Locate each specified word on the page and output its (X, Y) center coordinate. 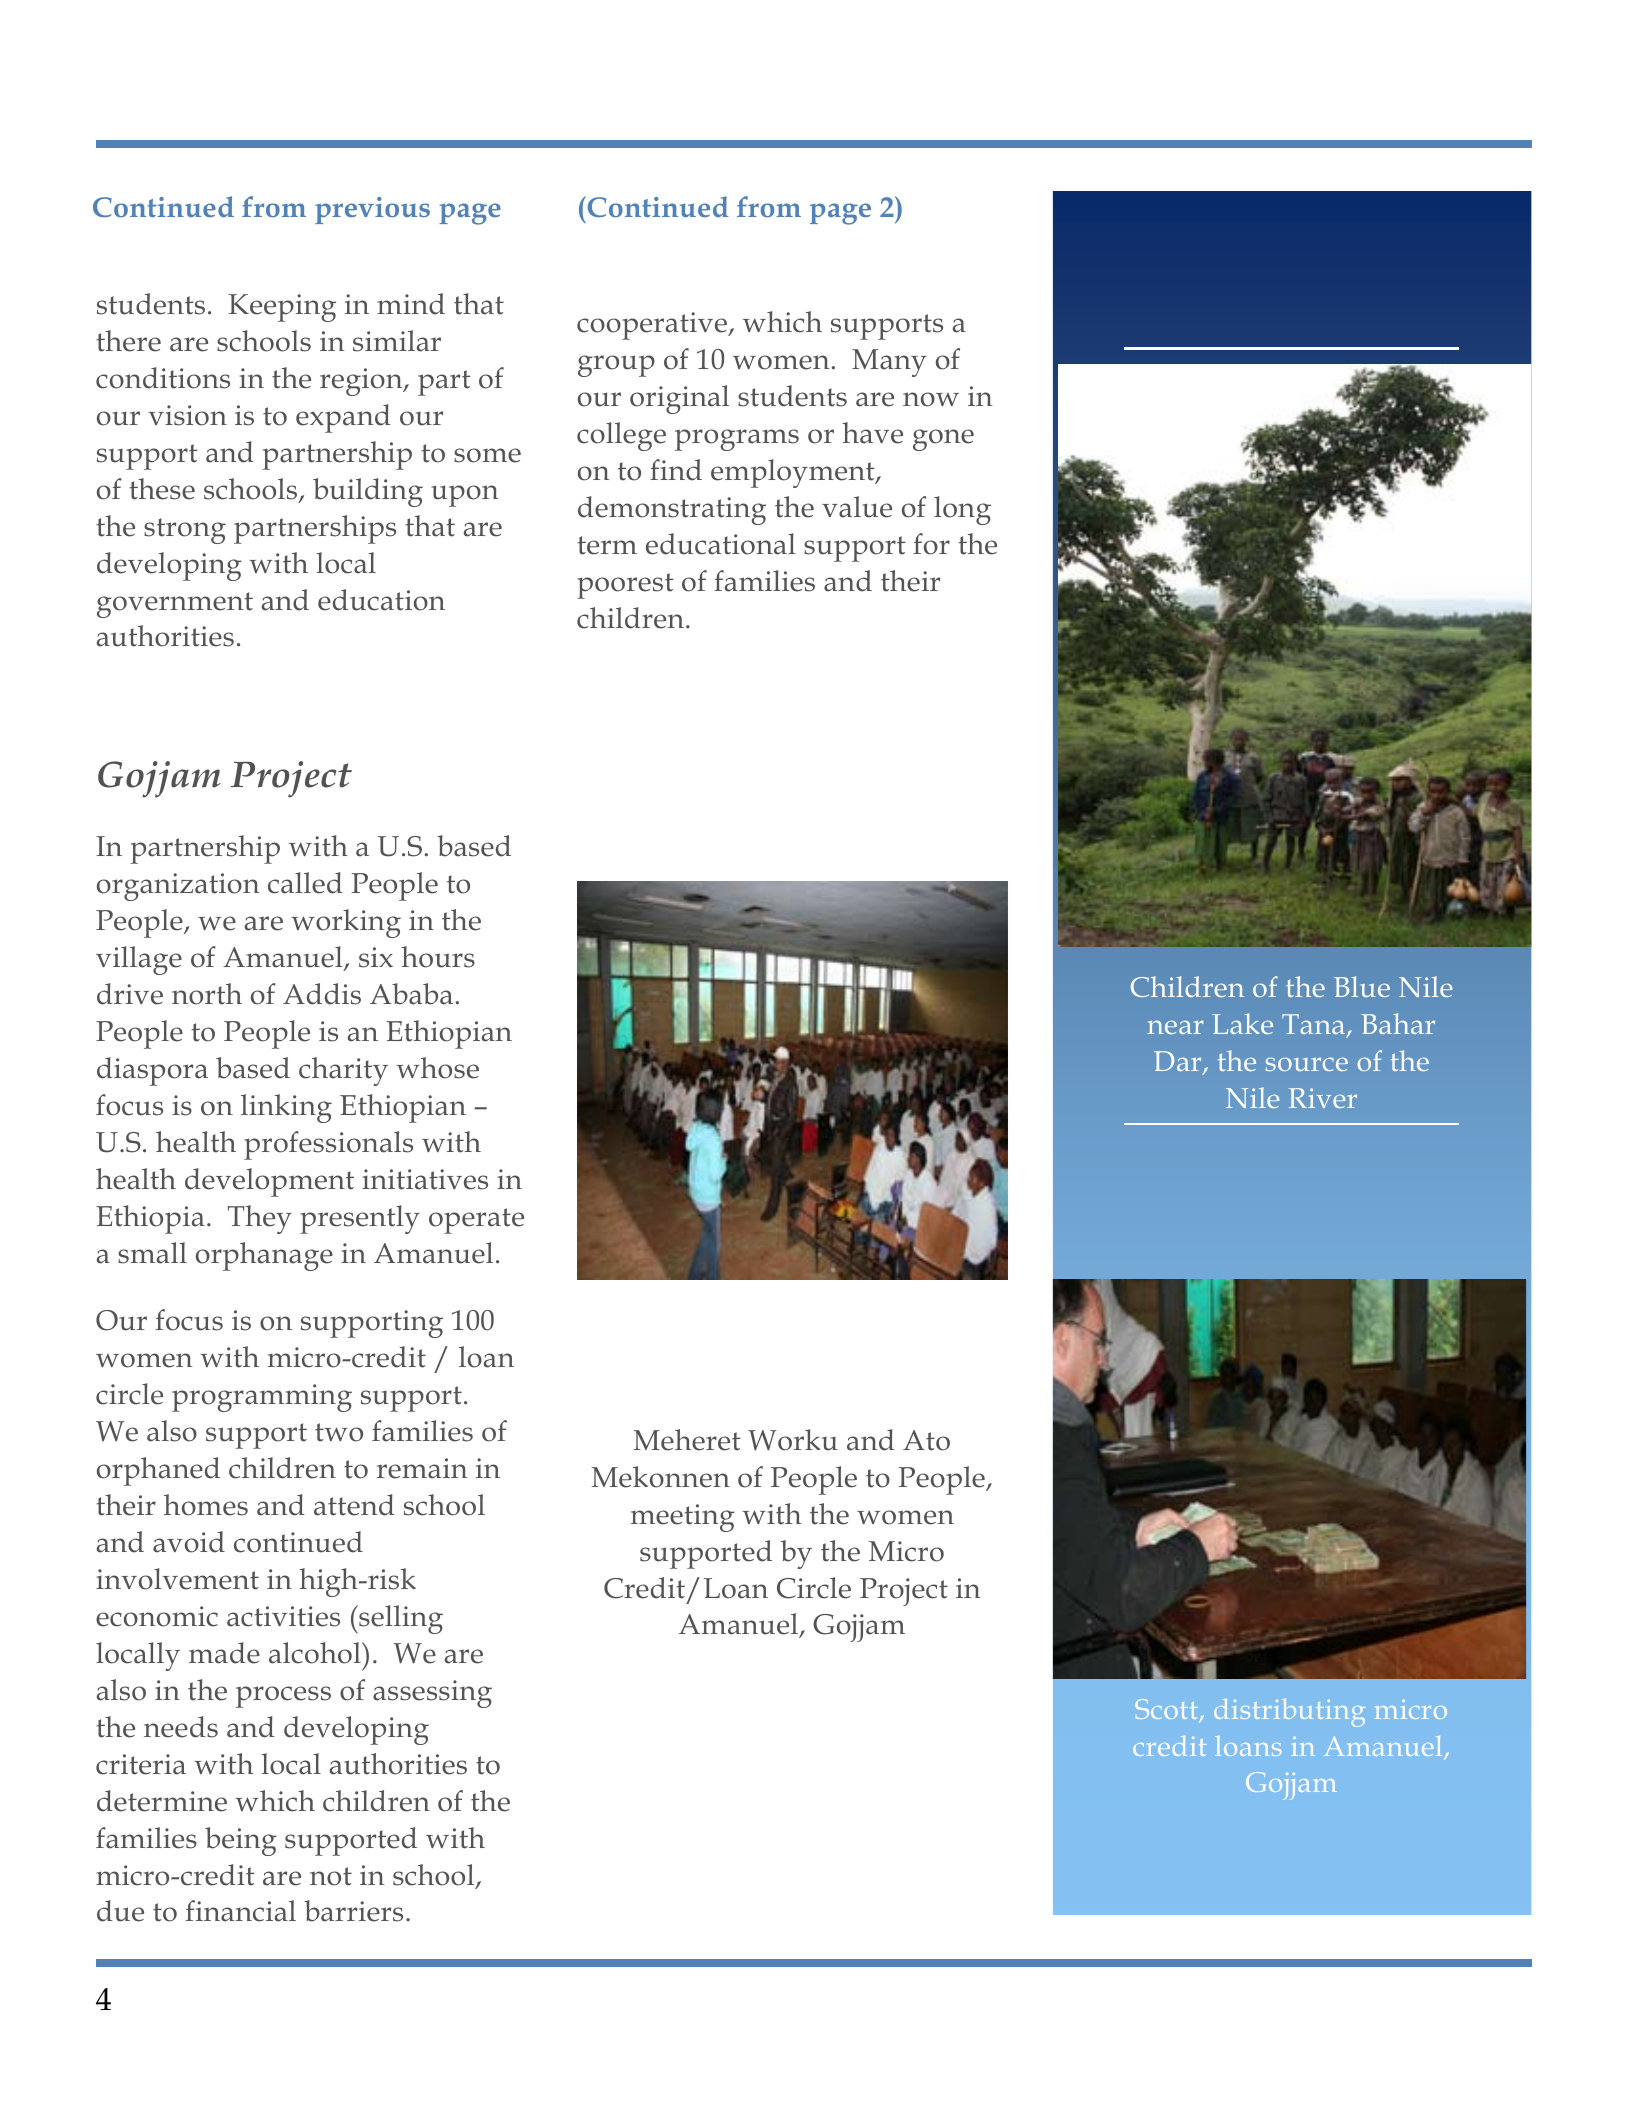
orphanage (264, 1256)
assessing (432, 1694)
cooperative (653, 326)
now (931, 399)
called (305, 883)
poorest (625, 586)
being (240, 1841)
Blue (1362, 986)
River (1323, 1098)
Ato (926, 1440)
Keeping (282, 308)
